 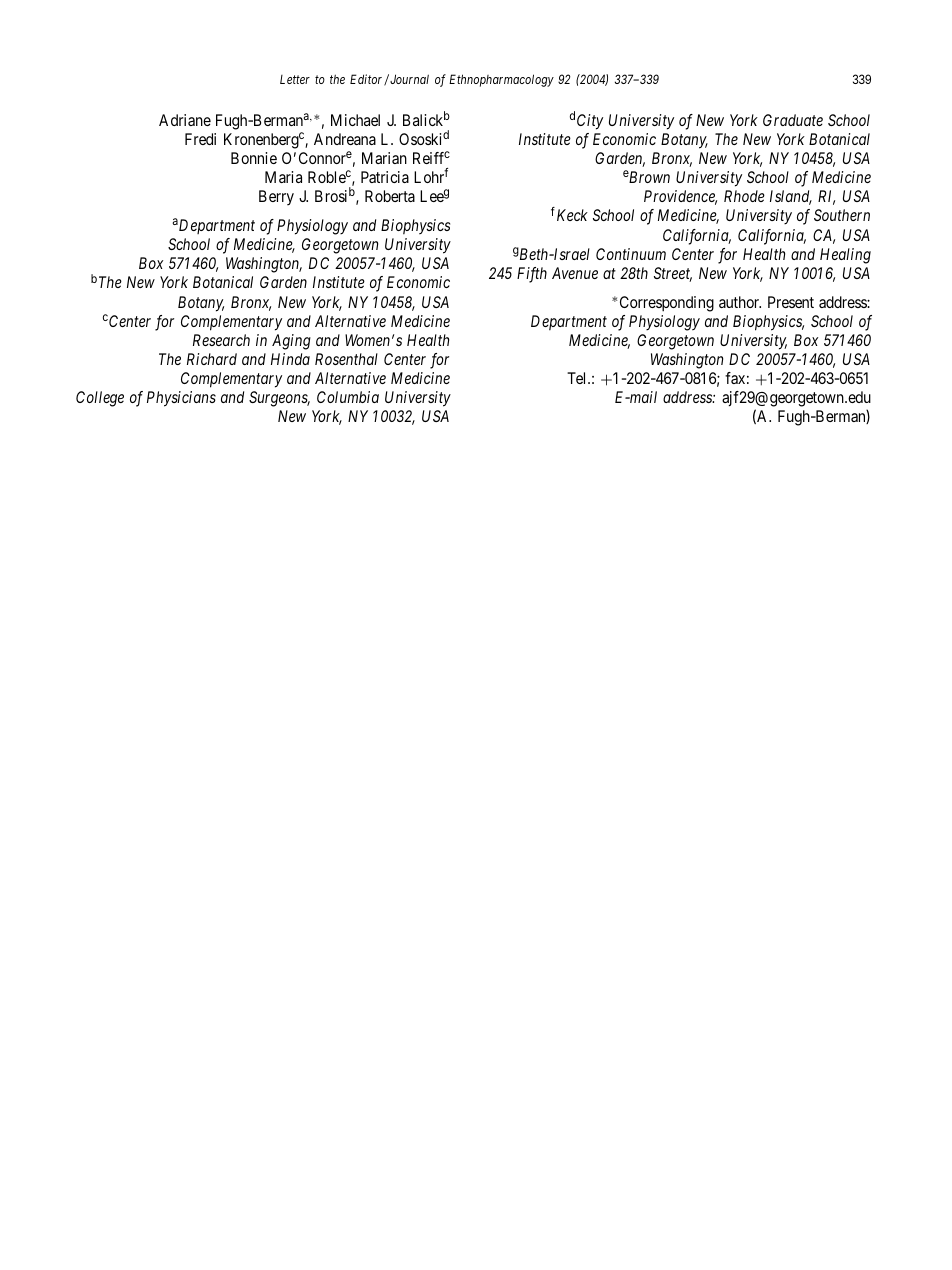 I want to click on Fifth, so click(x=532, y=275).
